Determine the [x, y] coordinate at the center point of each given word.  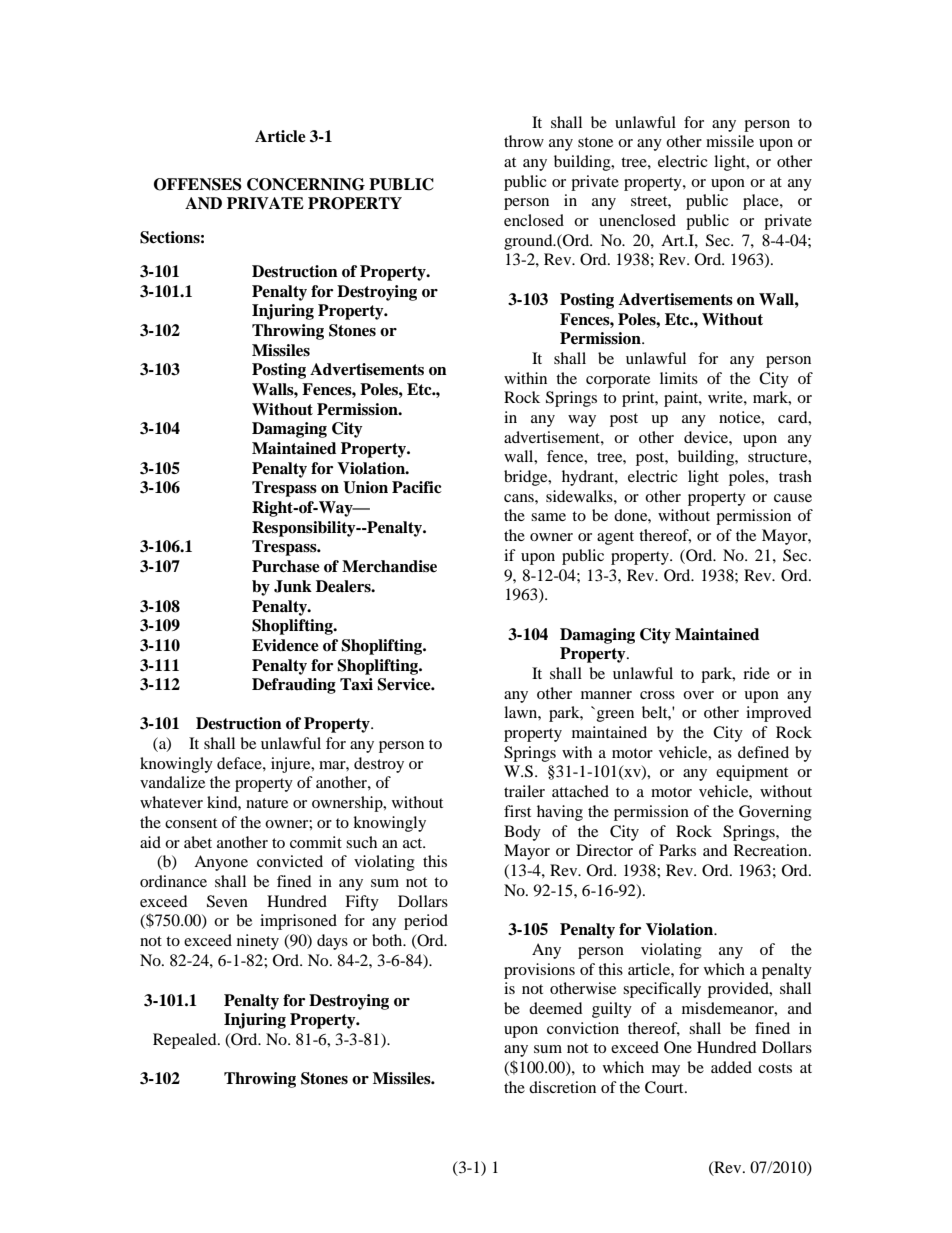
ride [756, 673]
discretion [562, 1087]
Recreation [772, 850]
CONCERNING [306, 184]
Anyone [221, 863]
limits [679, 378]
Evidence [285, 645]
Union [365, 487]
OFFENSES [198, 184]
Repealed [186, 1041]
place [762, 202]
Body [522, 833]
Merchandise [389, 566]
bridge [527, 478]
